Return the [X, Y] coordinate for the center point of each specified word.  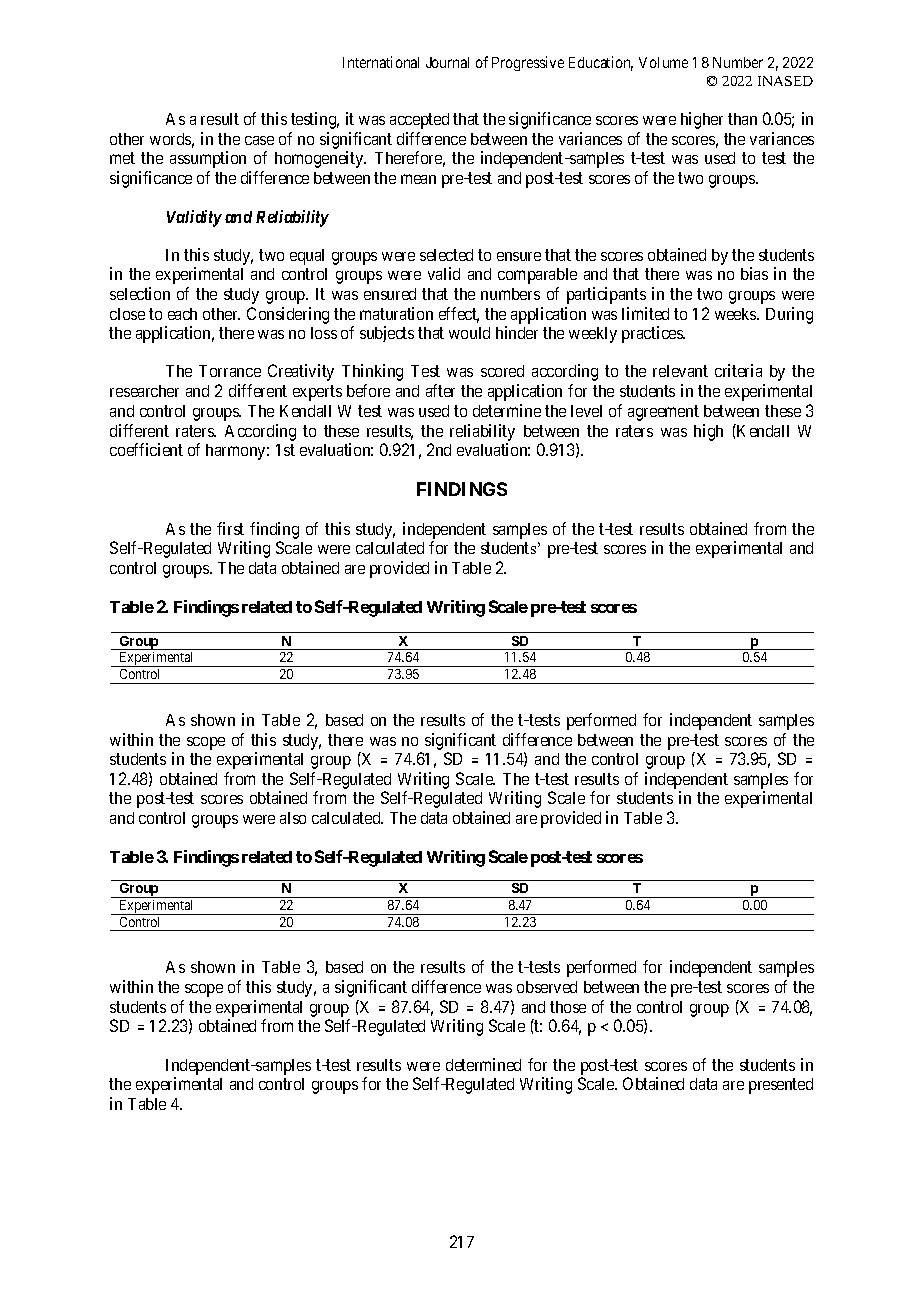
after [440, 390]
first [230, 528]
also [293, 818]
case [259, 140]
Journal [447, 62]
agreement [663, 413]
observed [547, 987]
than [742, 119]
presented [781, 1086]
